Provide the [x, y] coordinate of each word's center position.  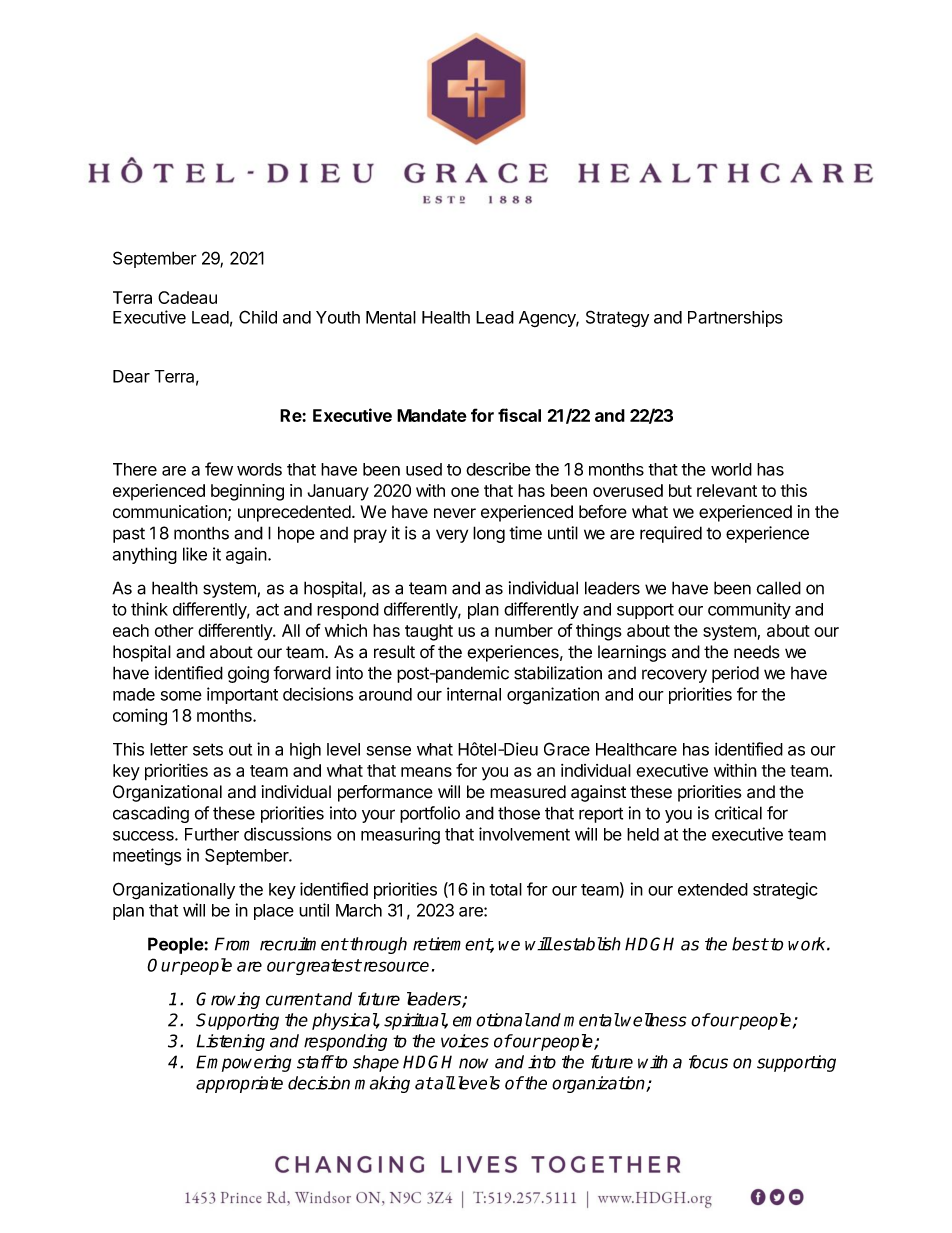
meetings [147, 857]
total [505, 889]
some [181, 696]
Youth [338, 317]
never [455, 513]
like [195, 554]
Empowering [243, 1063]
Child [258, 317]
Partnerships [735, 318]
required [671, 534]
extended [713, 889]
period [735, 674]
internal [474, 694]
